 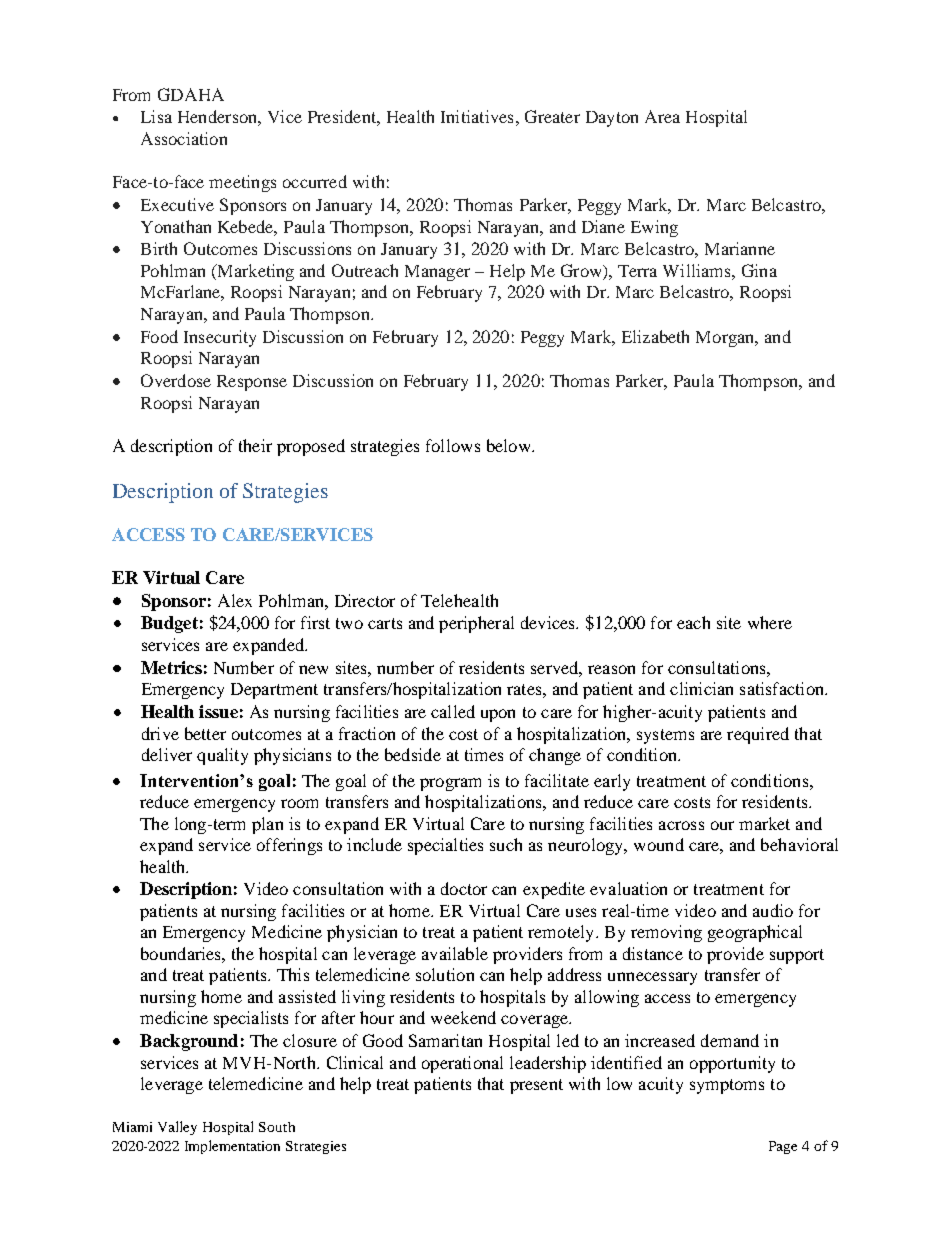 I want to click on Area, so click(x=662, y=116).
